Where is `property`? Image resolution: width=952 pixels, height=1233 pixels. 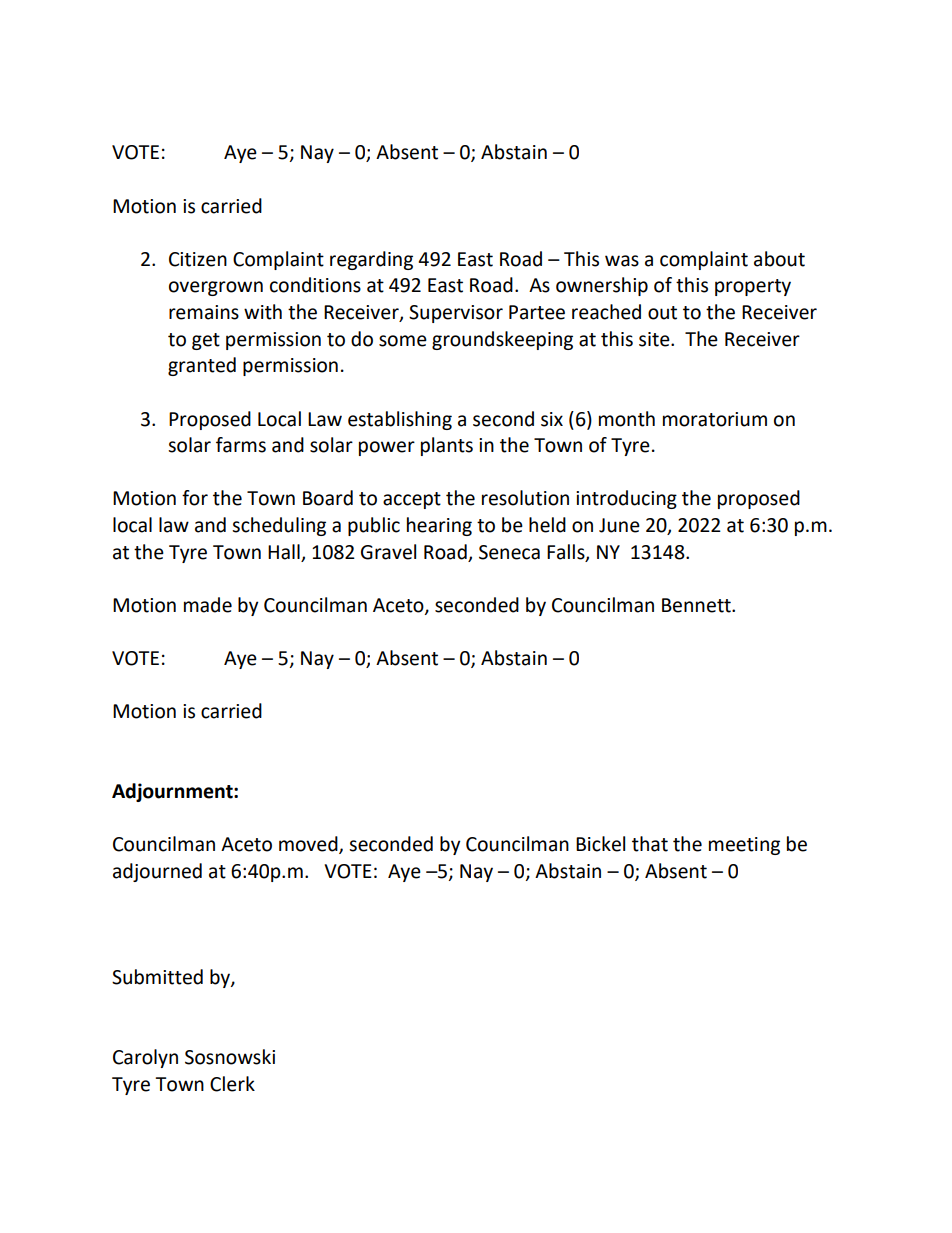 property is located at coordinates (753, 287).
